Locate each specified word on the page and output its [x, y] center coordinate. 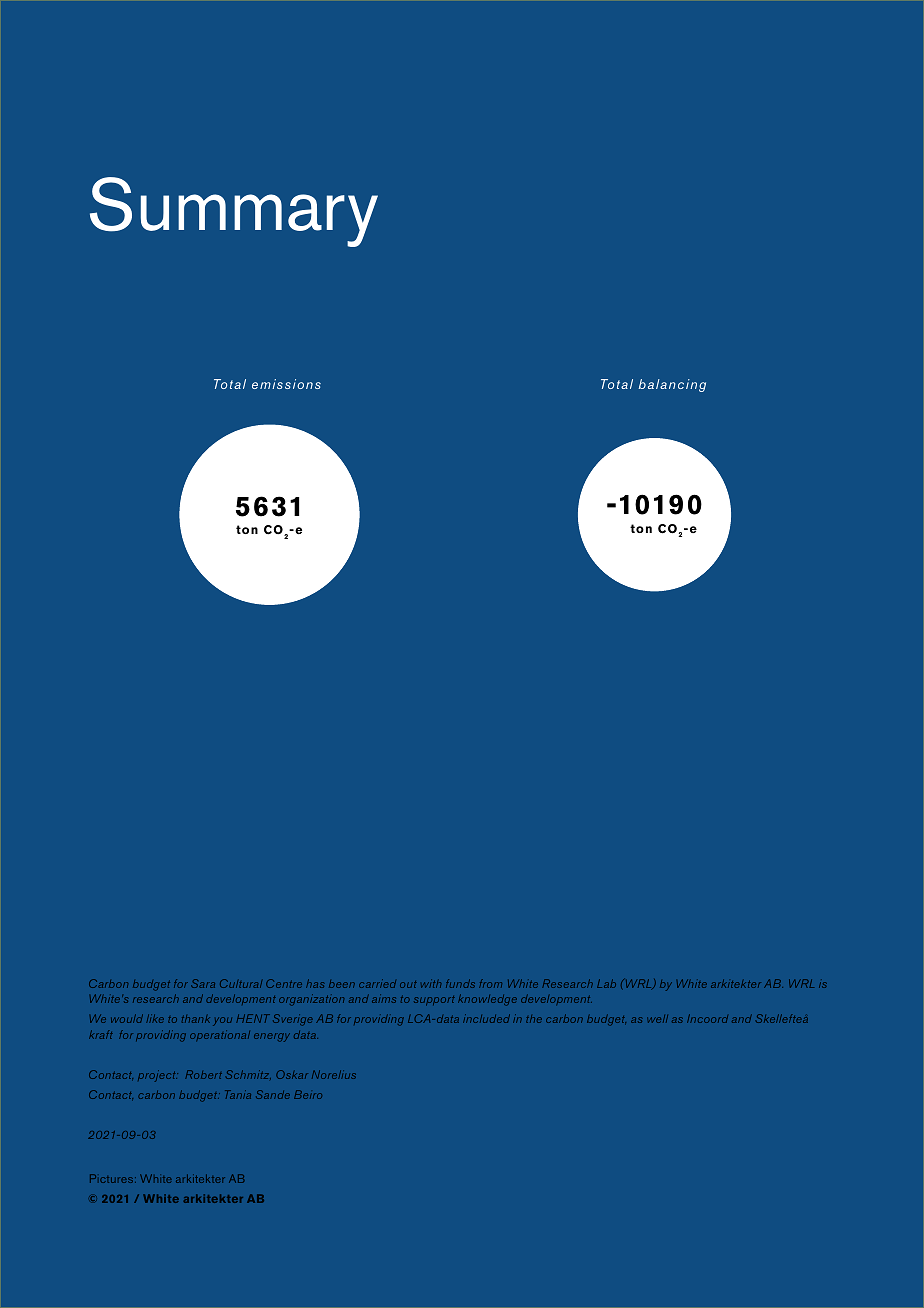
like [155, 1019]
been [342, 984]
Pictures [113, 1178]
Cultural [241, 983]
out [408, 984]
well [657, 1019]
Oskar [292, 1074]
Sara [203, 983]
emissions [286, 384]
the [534, 1019]
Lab [606, 983]
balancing [672, 385]
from [490, 983]
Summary [234, 212]
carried [377, 983]
